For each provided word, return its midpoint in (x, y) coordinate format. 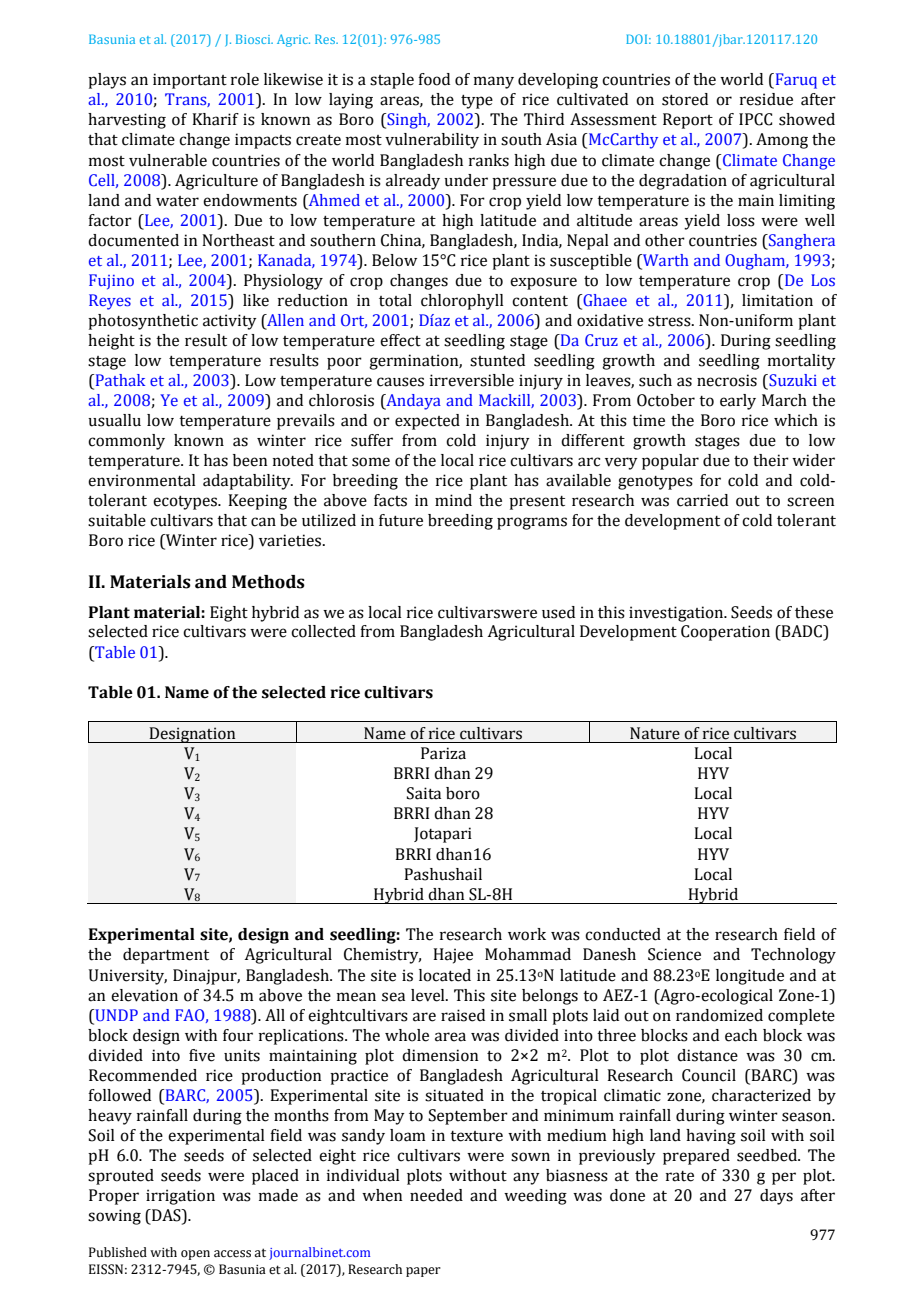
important (190, 81)
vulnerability (432, 141)
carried (702, 500)
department (166, 956)
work (527, 934)
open (195, 1255)
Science (674, 954)
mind (453, 500)
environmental (142, 480)
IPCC (755, 119)
